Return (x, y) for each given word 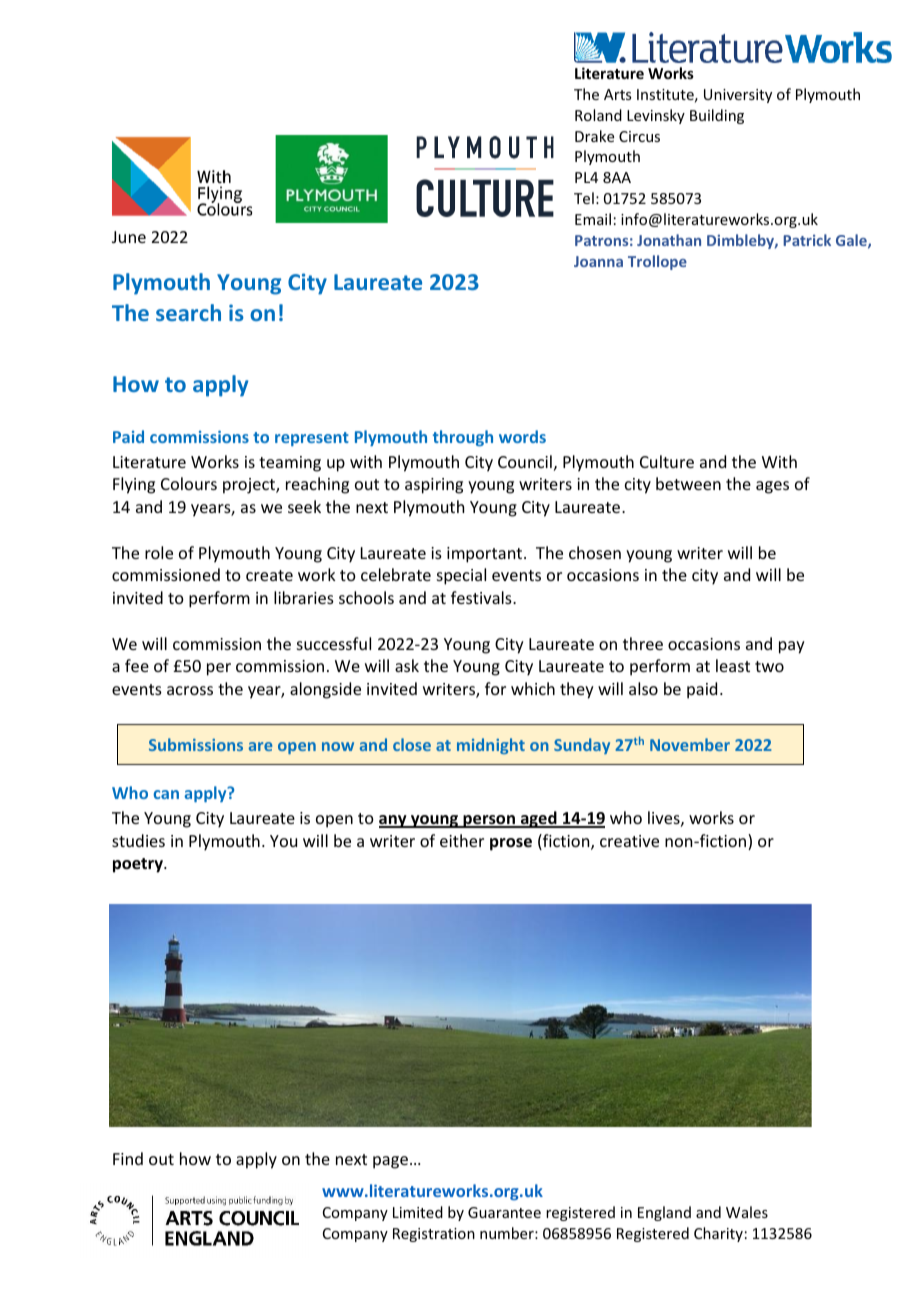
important (486, 555)
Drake (594, 136)
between (688, 483)
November (690, 744)
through (463, 438)
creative (629, 841)
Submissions (196, 744)
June (129, 237)
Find (128, 1158)
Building (717, 116)
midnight (491, 746)
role (159, 552)
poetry (139, 865)
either (462, 840)
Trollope (657, 262)
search (188, 312)
